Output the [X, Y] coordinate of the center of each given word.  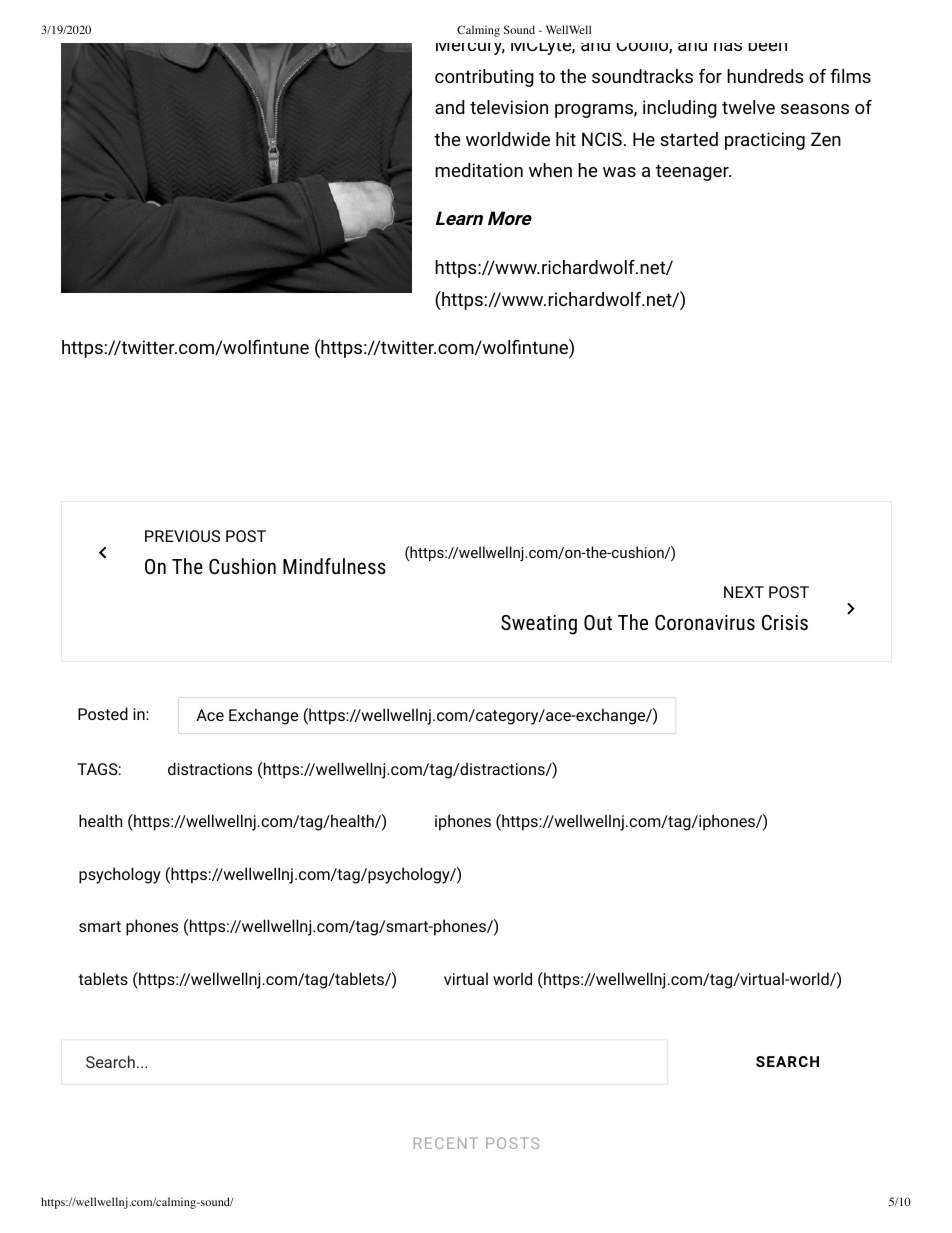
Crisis [785, 622]
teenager [693, 172]
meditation [479, 170]
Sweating [539, 625]
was [619, 172]
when [550, 170]
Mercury [470, 45]
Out [598, 622]
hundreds [765, 76]
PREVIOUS [182, 536]
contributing [484, 78]
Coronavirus [705, 622]
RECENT [446, 1143]
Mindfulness [334, 566]
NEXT [744, 592]
